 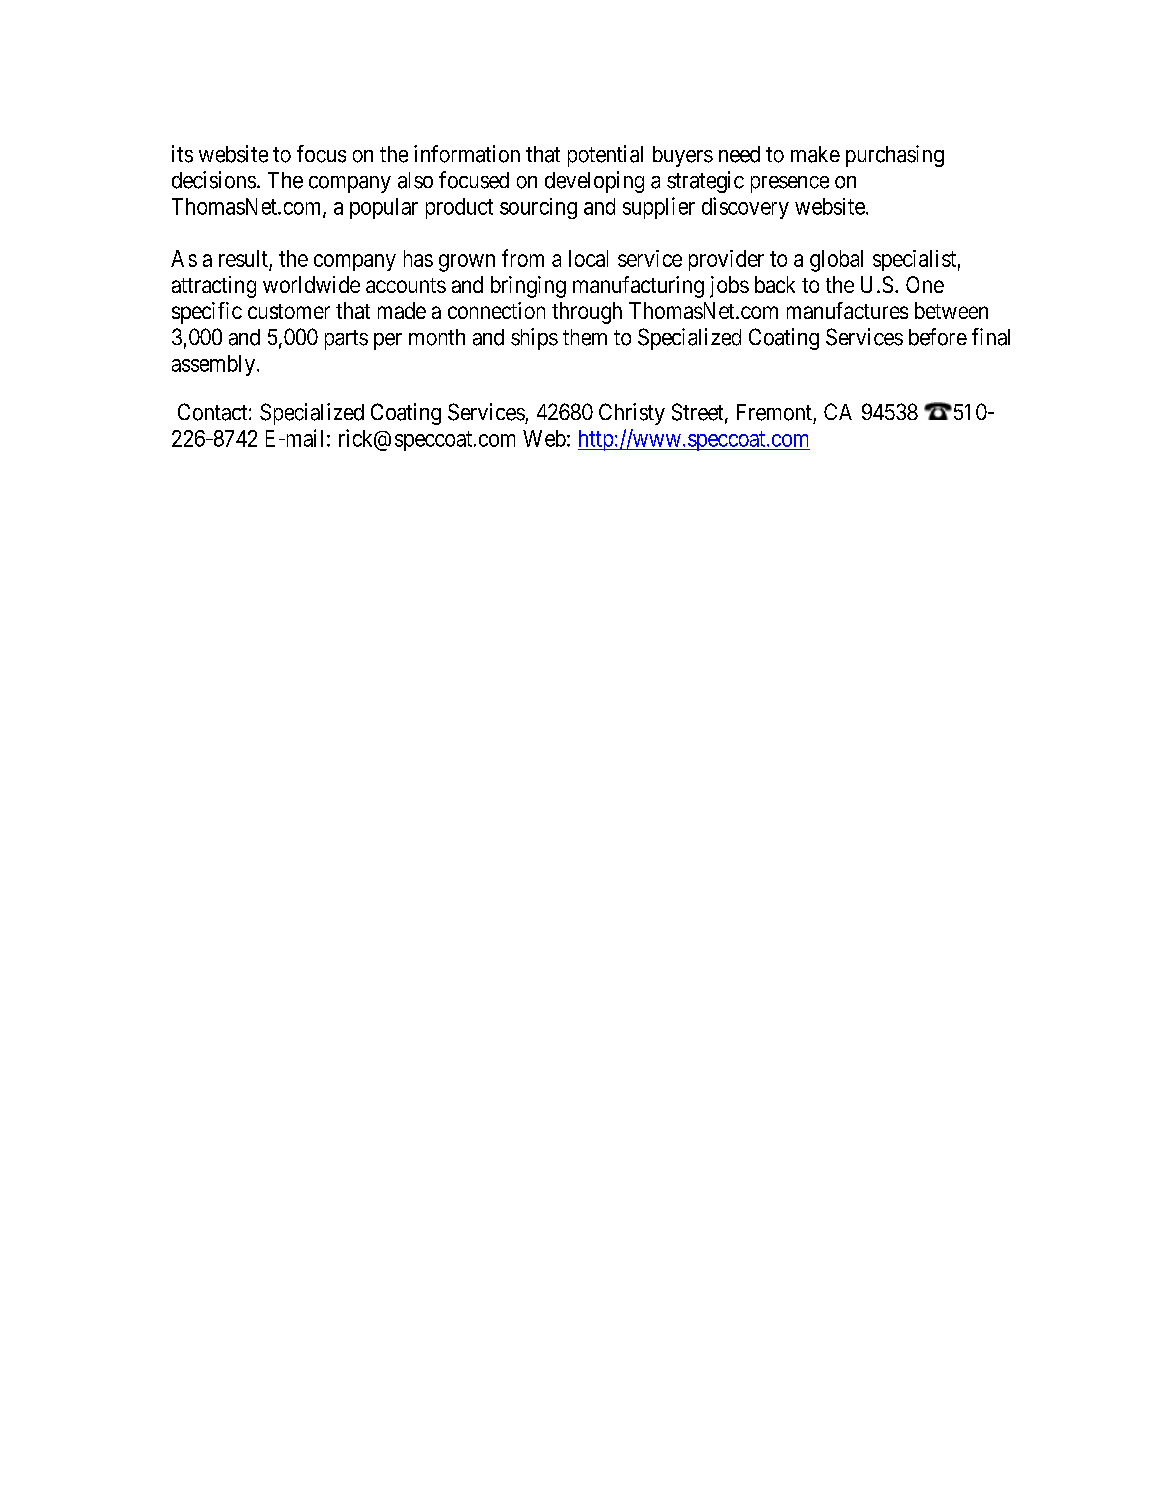 What do you see at coordinates (632, 414) in the screenshot?
I see `Christy` at bounding box center [632, 414].
